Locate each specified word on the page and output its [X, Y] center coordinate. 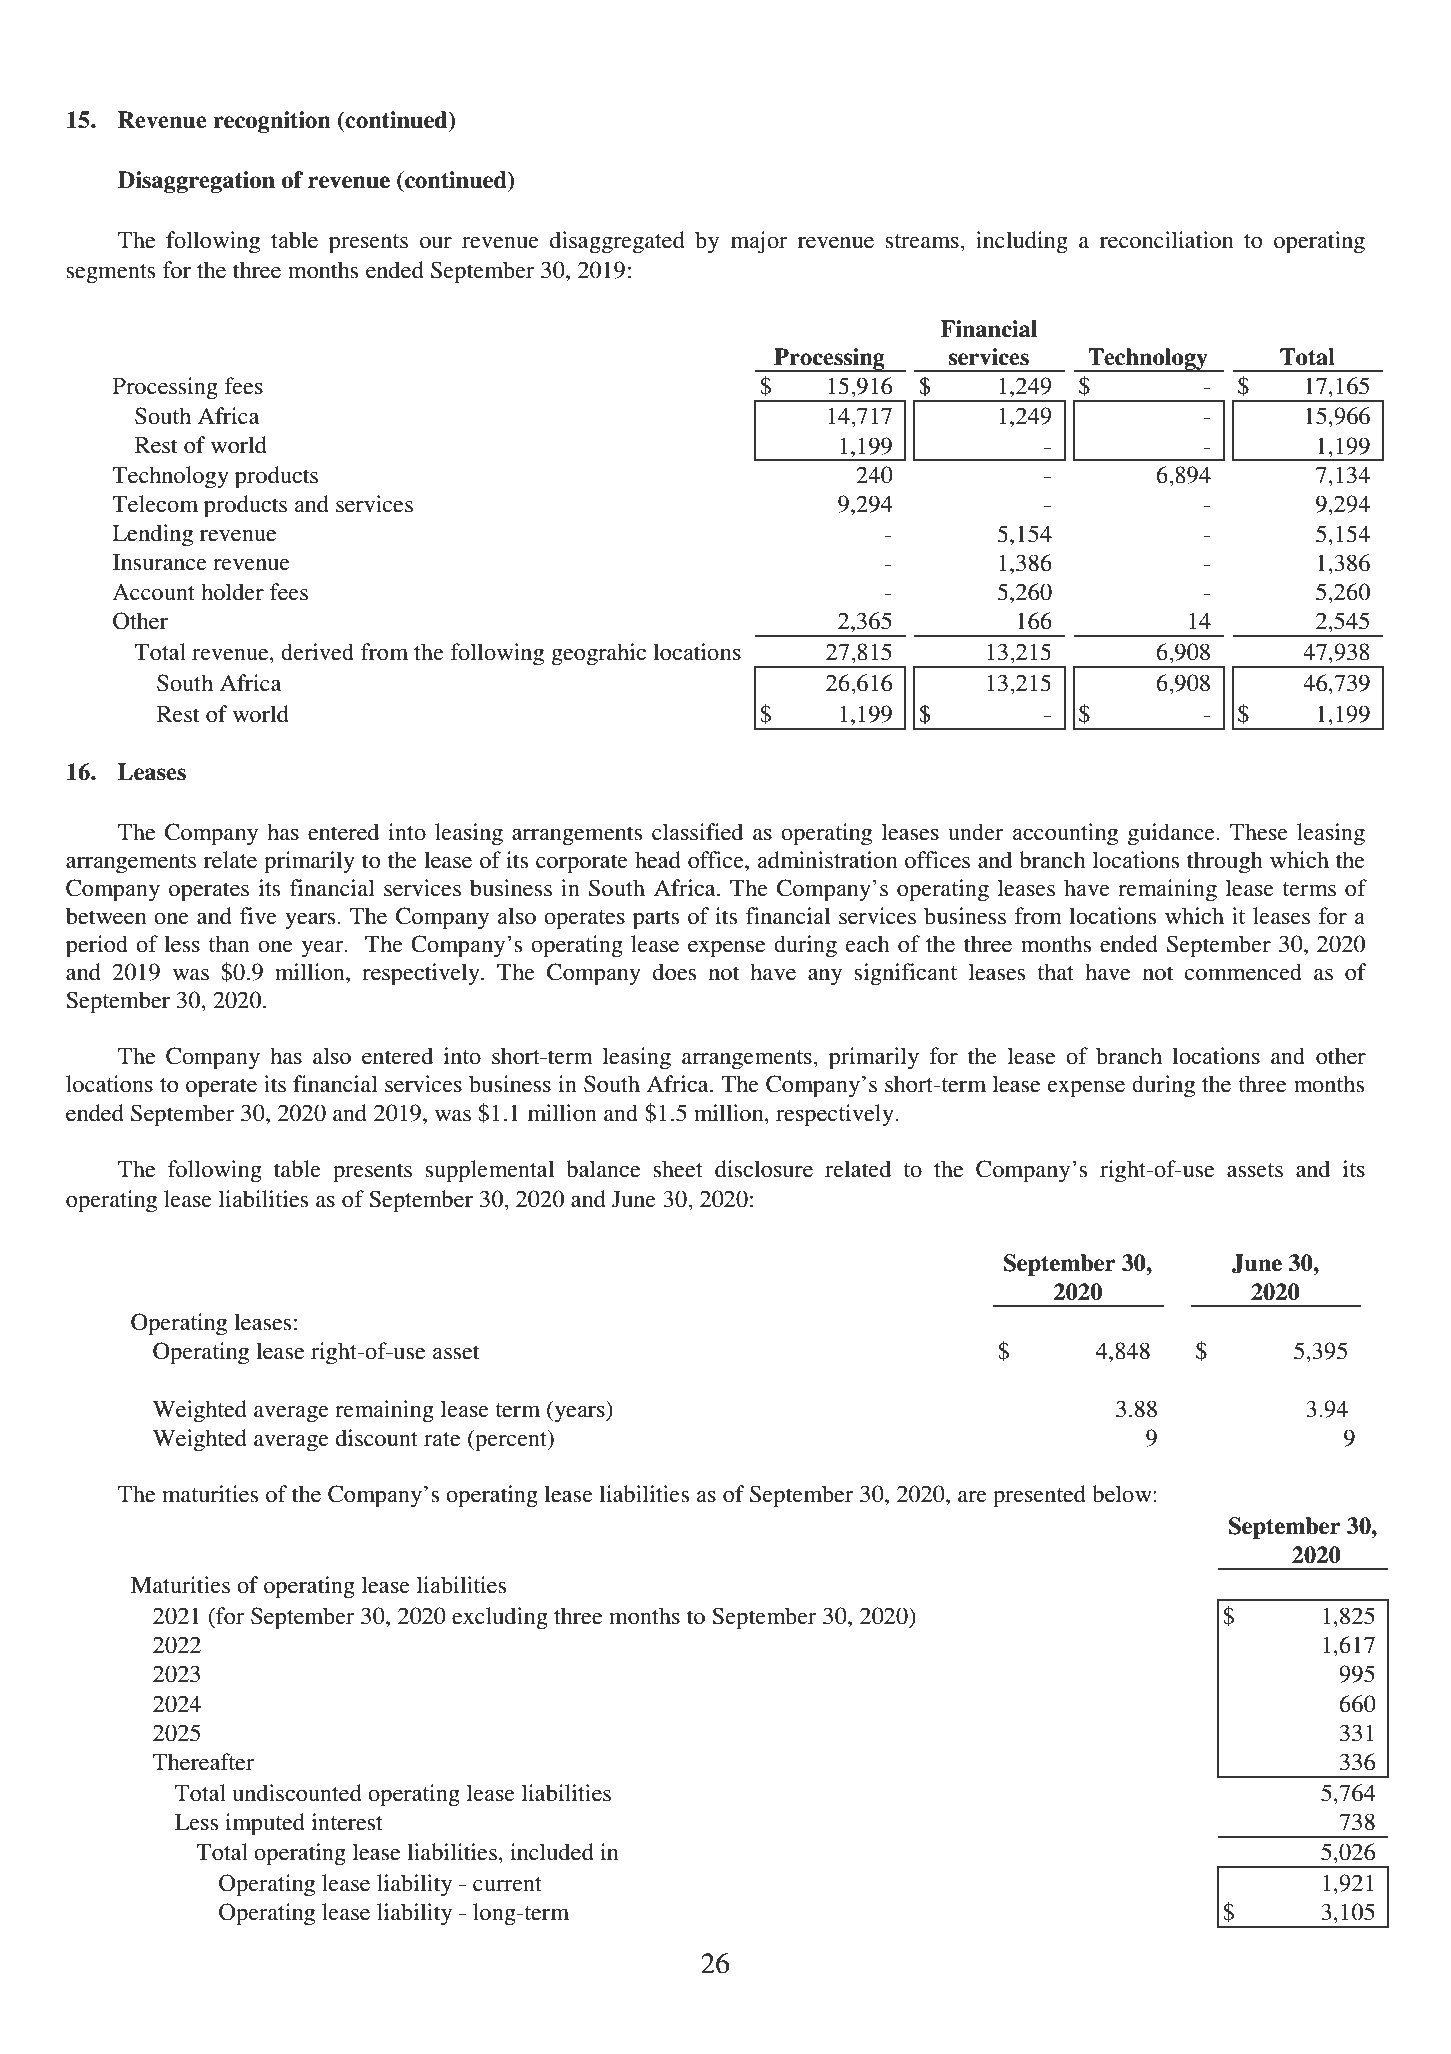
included [552, 1852]
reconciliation [1167, 240]
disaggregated [617, 242]
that [1055, 972]
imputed [265, 1824]
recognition [272, 122]
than [229, 944]
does [674, 972]
